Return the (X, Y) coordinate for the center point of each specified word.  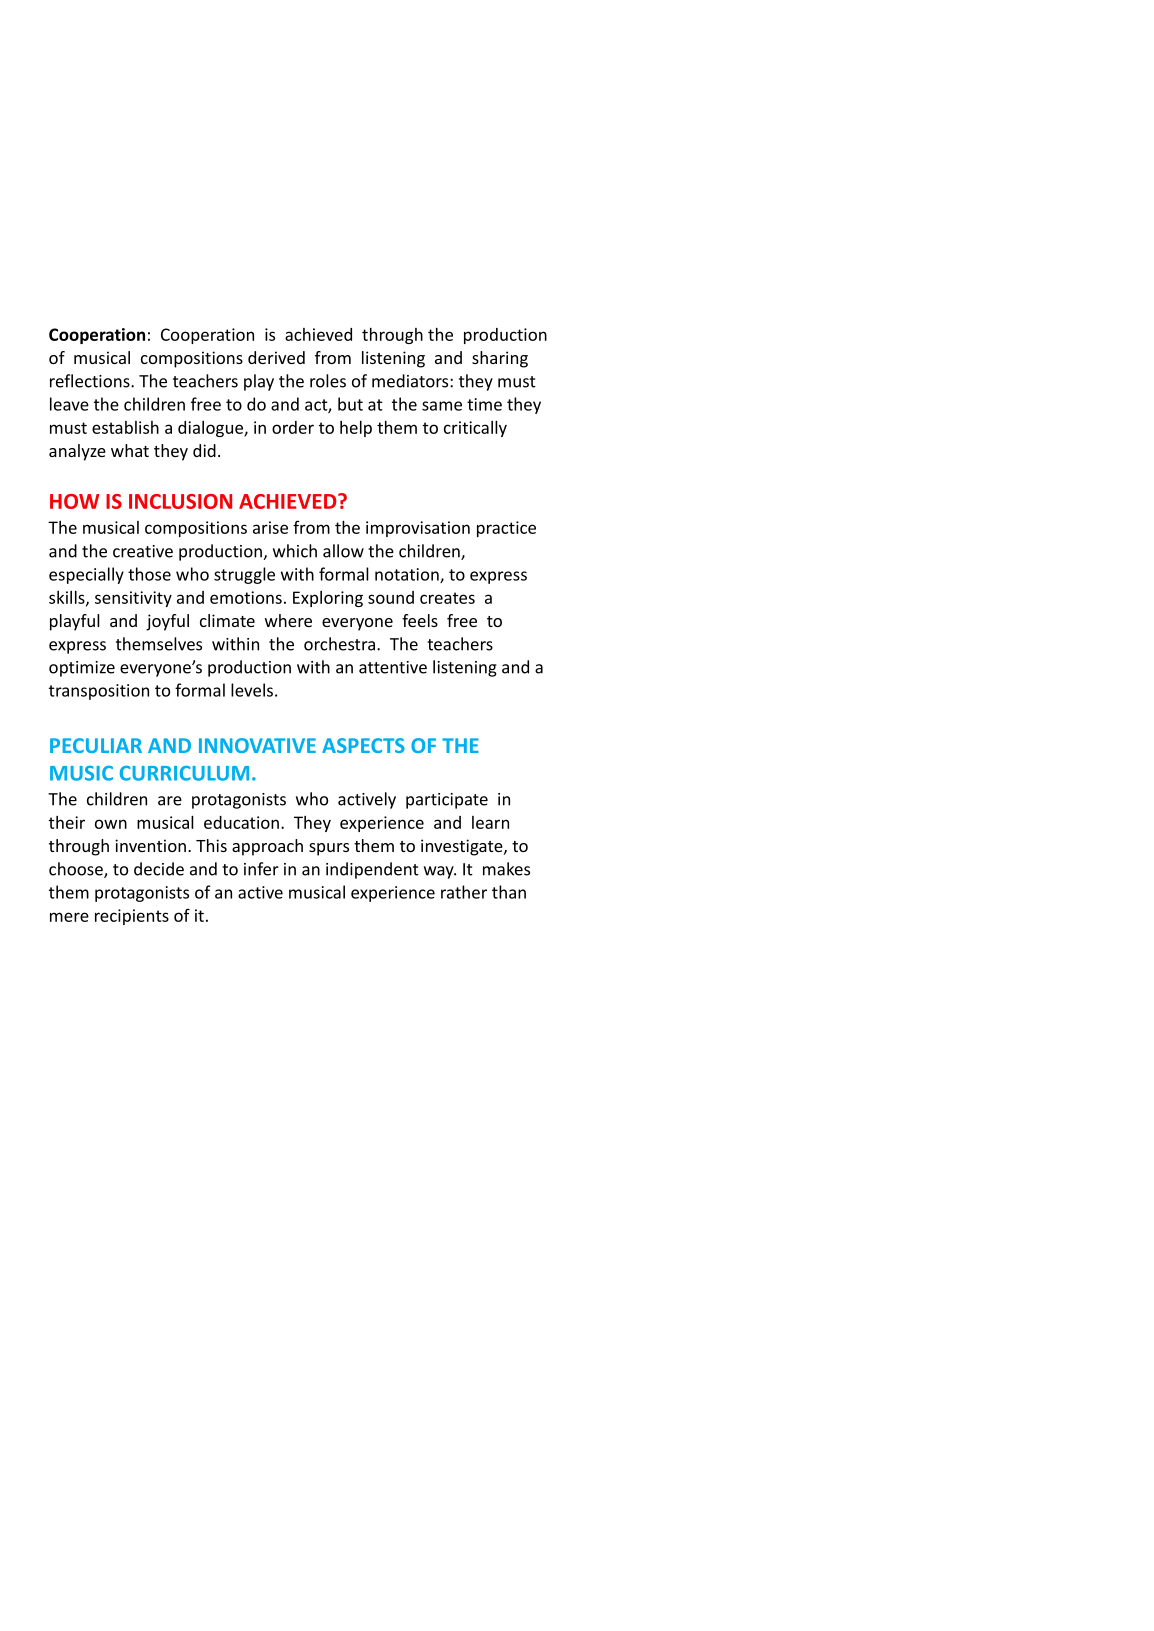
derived (276, 357)
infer (261, 869)
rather (464, 892)
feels (420, 620)
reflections (91, 381)
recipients (132, 917)
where (288, 620)
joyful (167, 622)
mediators (411, 381)
